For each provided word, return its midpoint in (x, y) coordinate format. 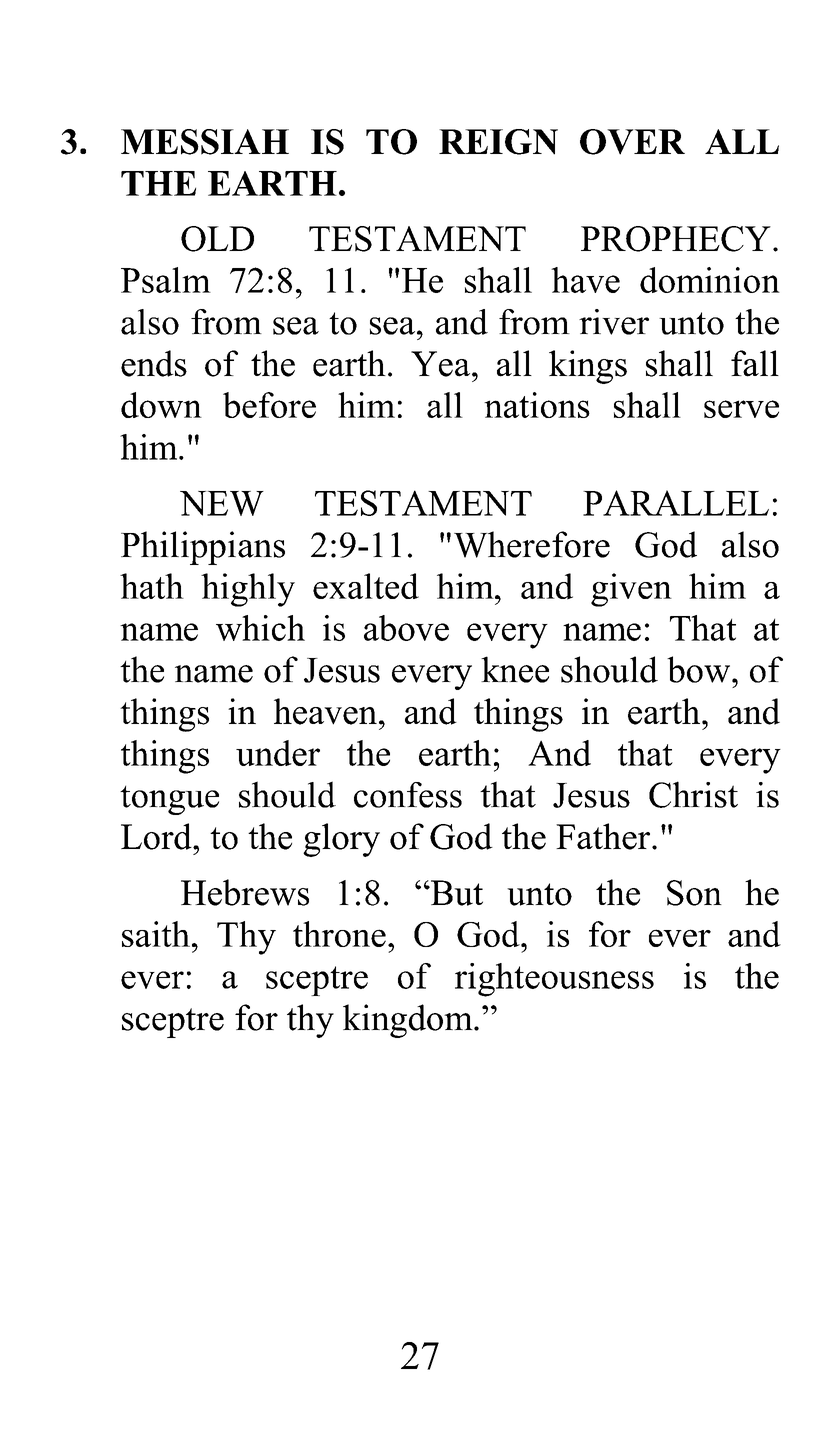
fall (755, 363)
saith (156, 934)
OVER (632, 142)
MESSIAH (205, 142)
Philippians (203, 548)
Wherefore (532, 544)
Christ (693, 794)
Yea (442, 364)
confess (408, 795)
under (278, 753)
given (631, 590)
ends (154, 363)
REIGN (498, 142)
